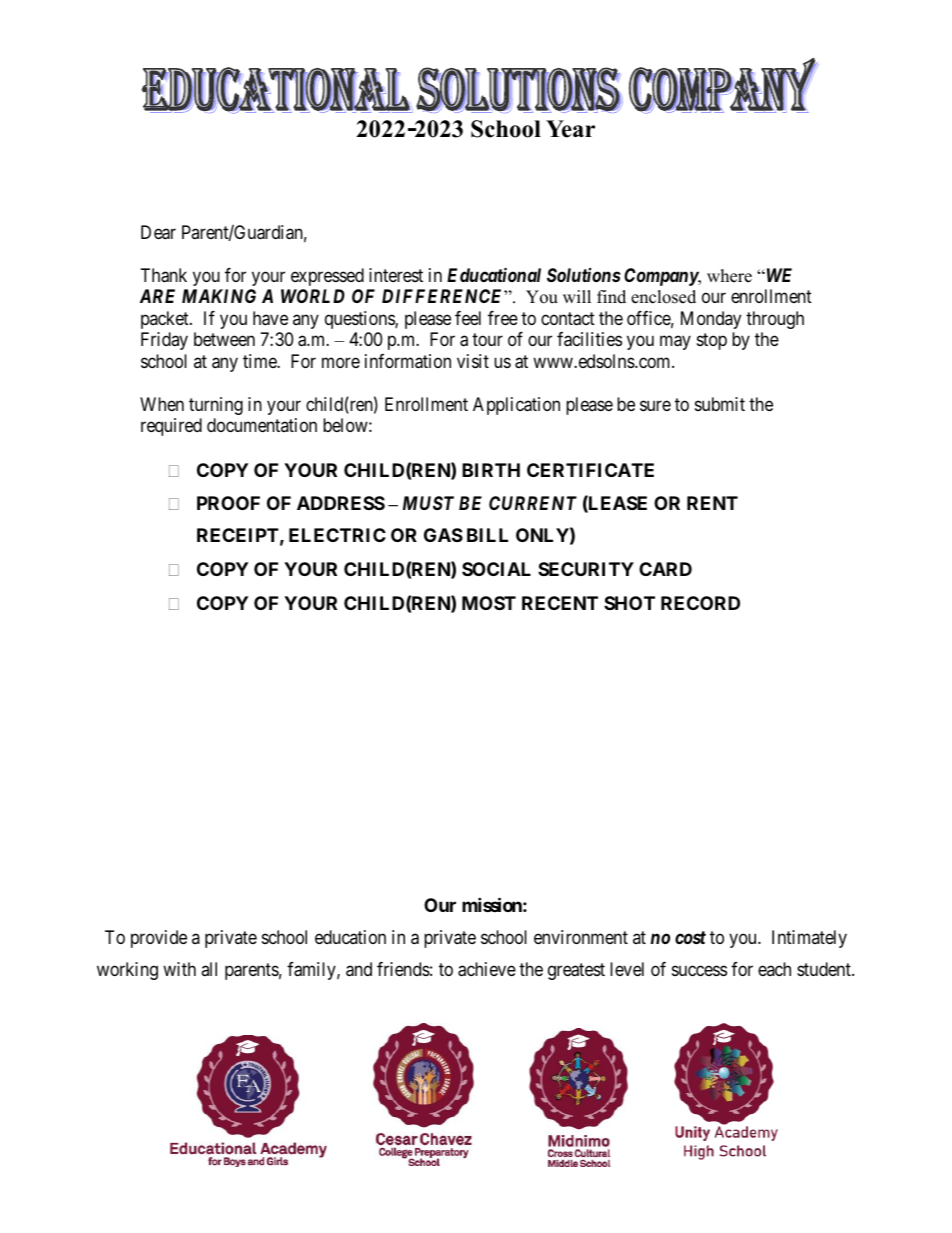  What do you see at coordinates (158, 232) in the page?
I see `Dear` at bounding box center [158, 232].
